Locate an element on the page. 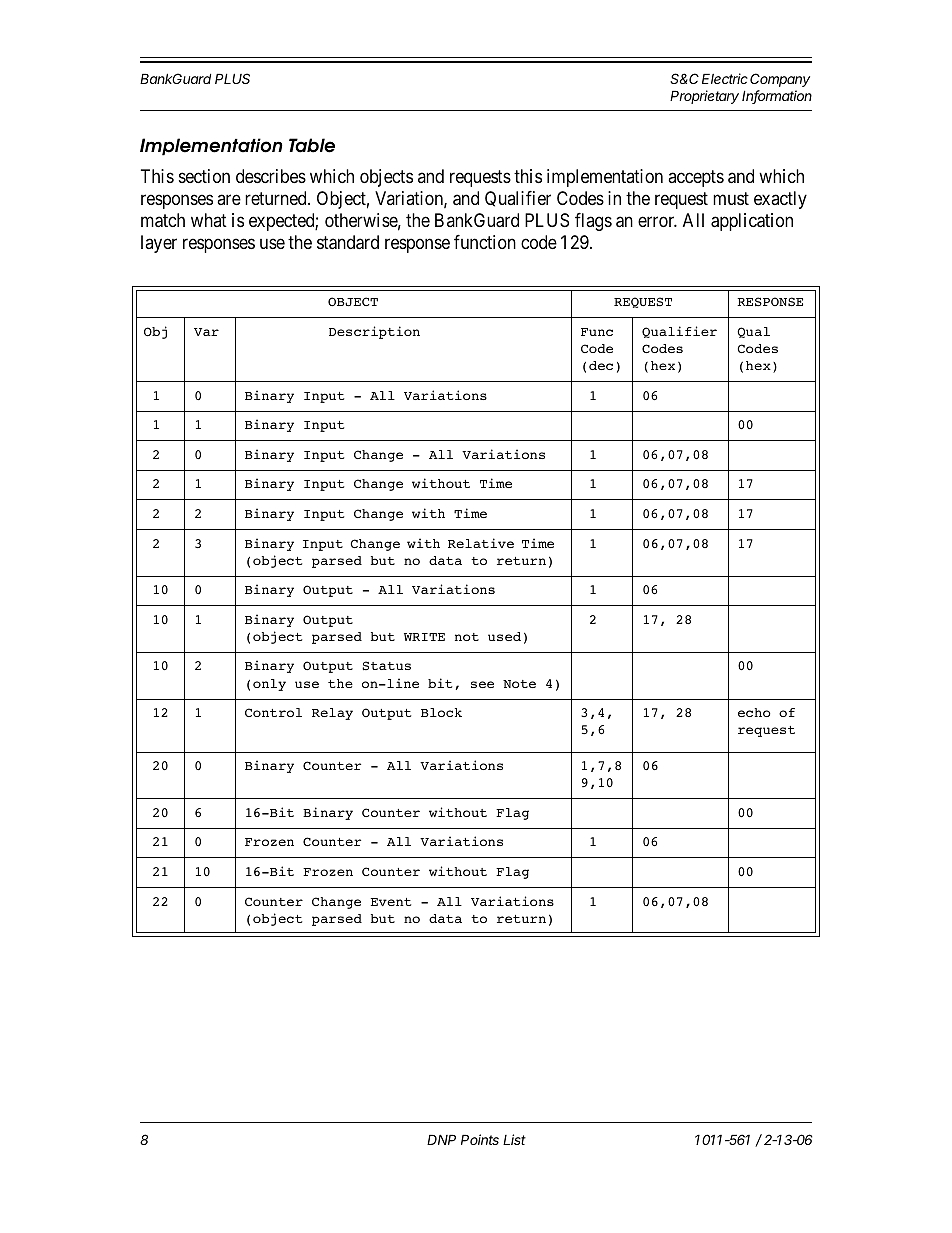  dec is located at coordinates (601, 365).
